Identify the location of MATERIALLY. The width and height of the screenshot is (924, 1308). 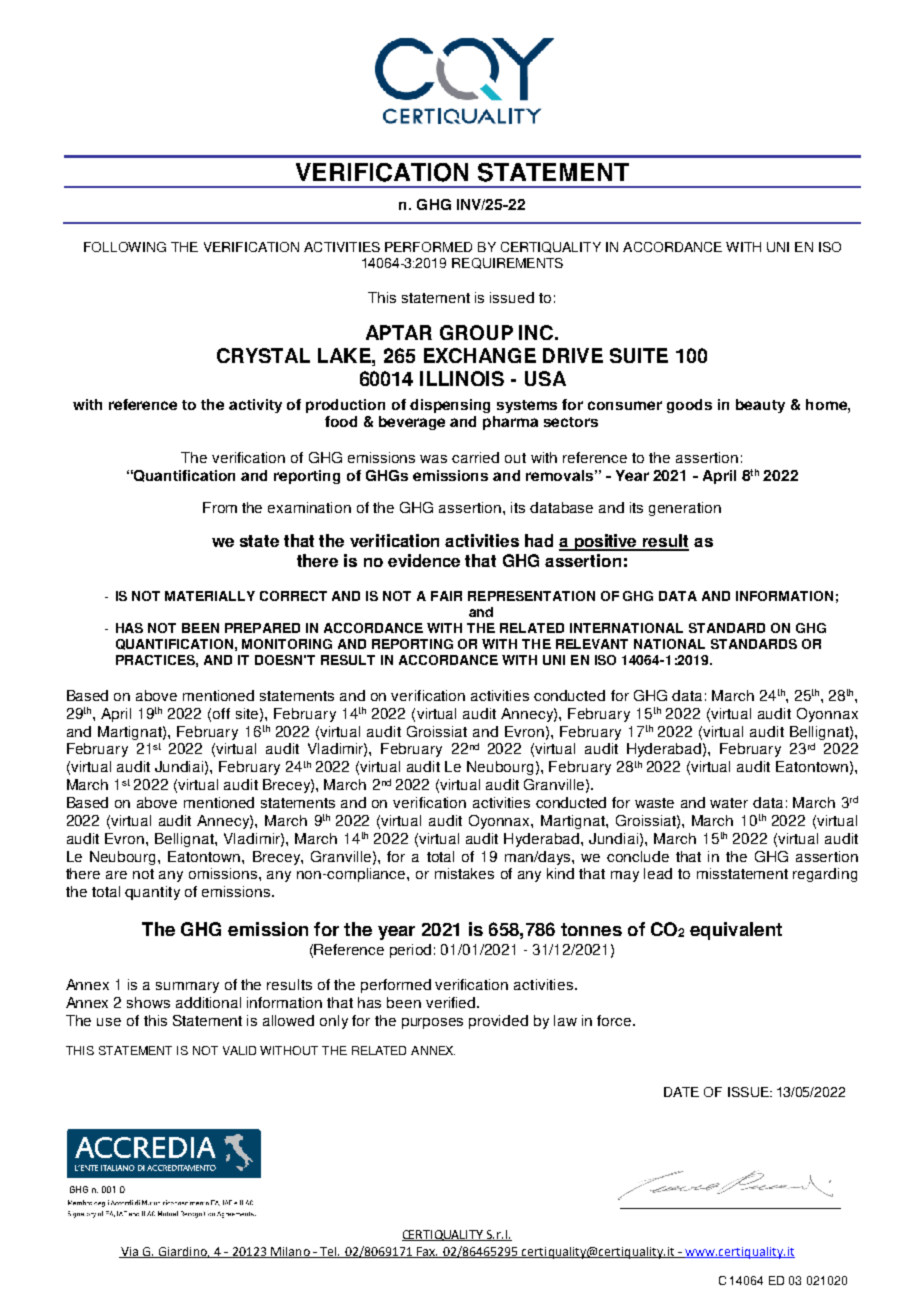
(210, 596).
